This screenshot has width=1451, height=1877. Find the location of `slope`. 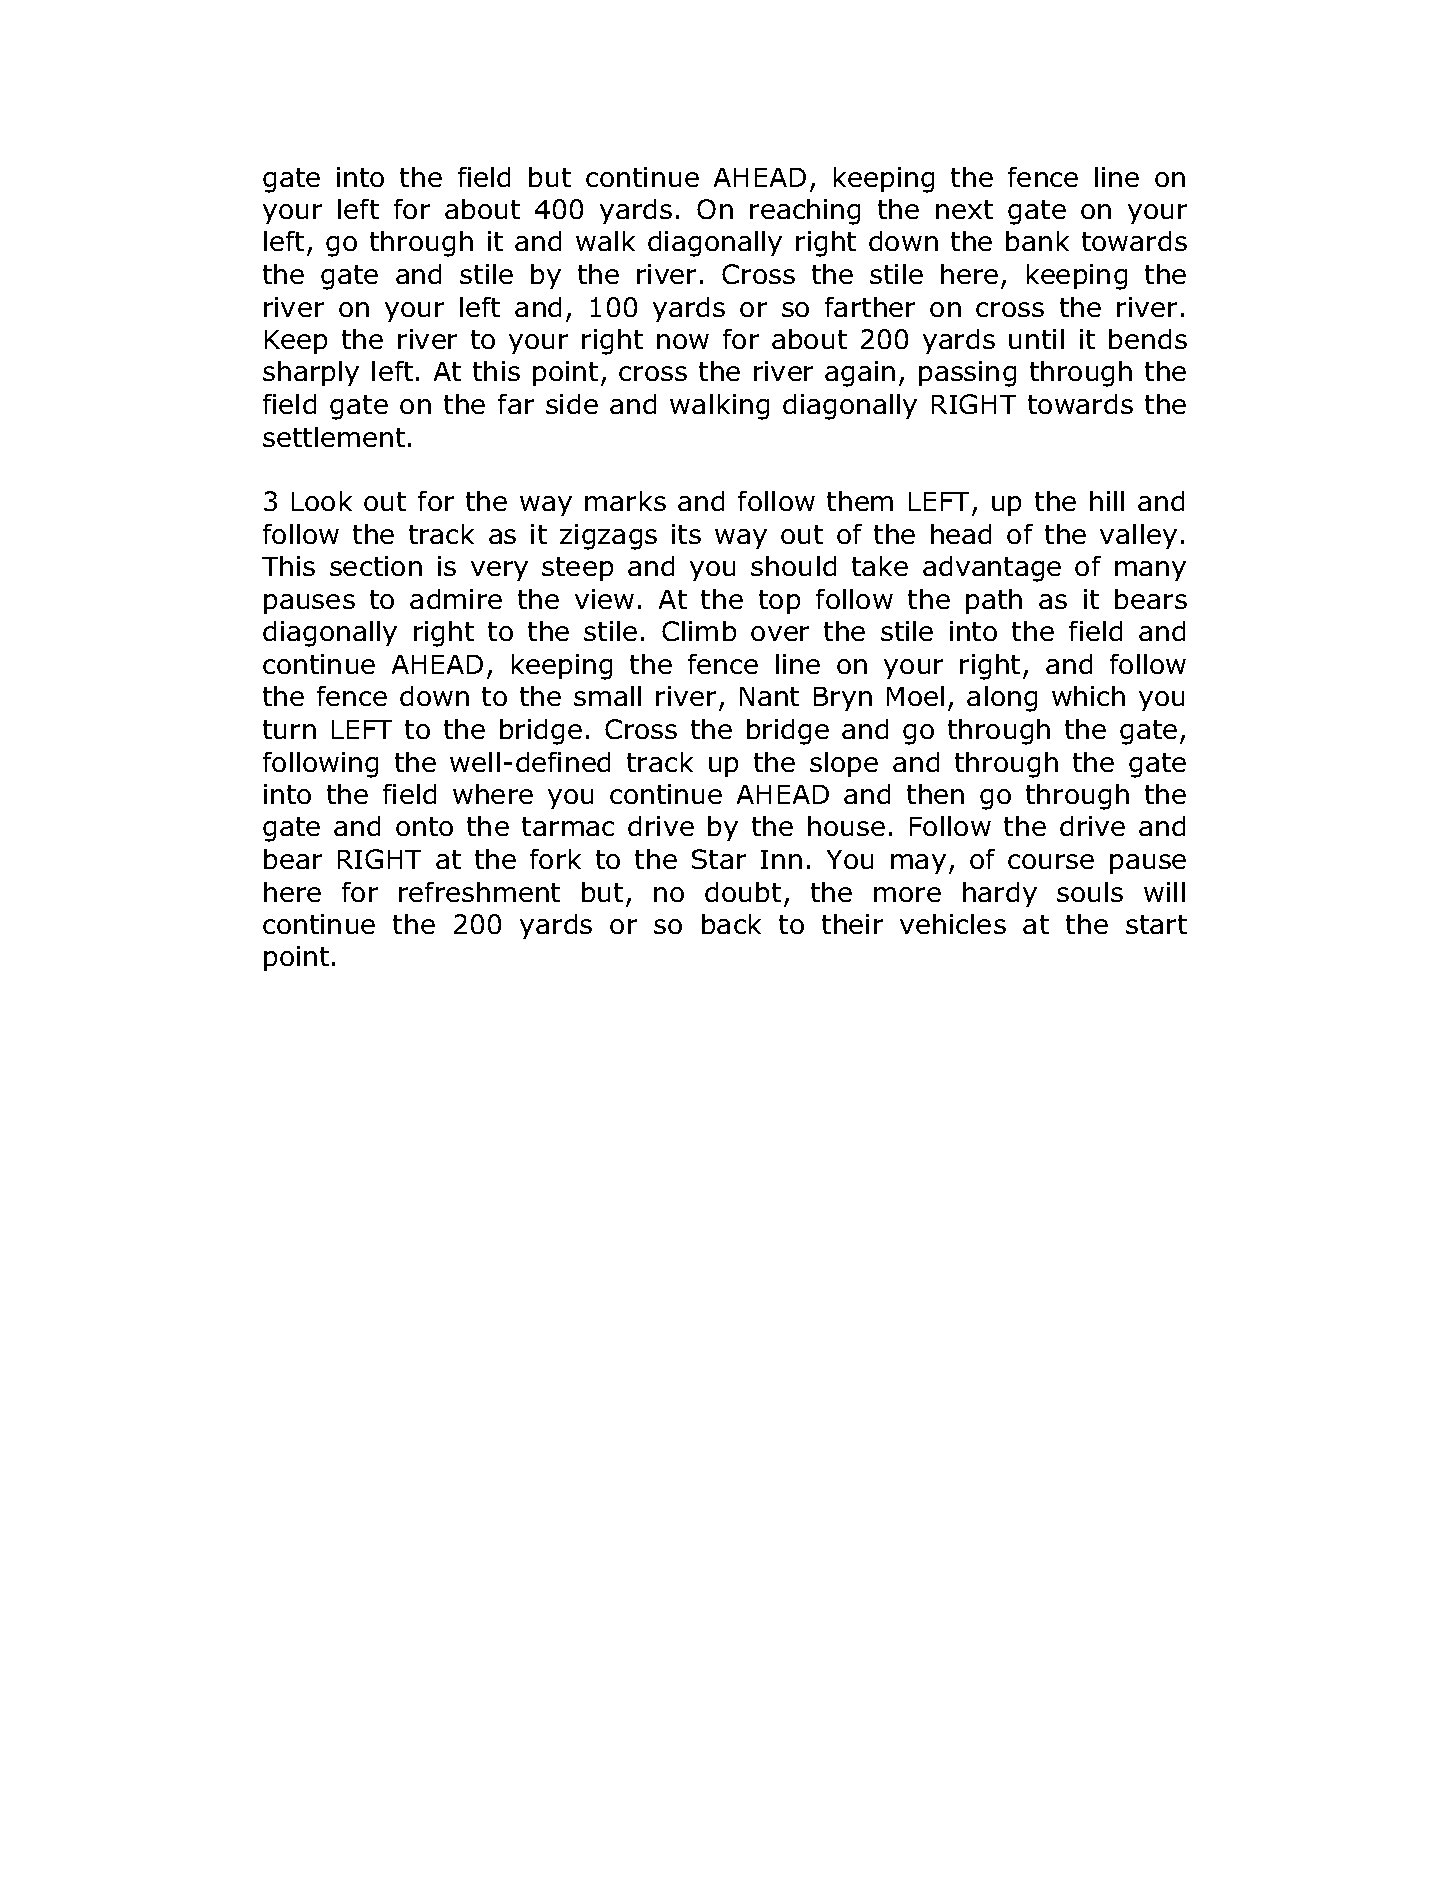

slope is located at coordinates (844, 764).
